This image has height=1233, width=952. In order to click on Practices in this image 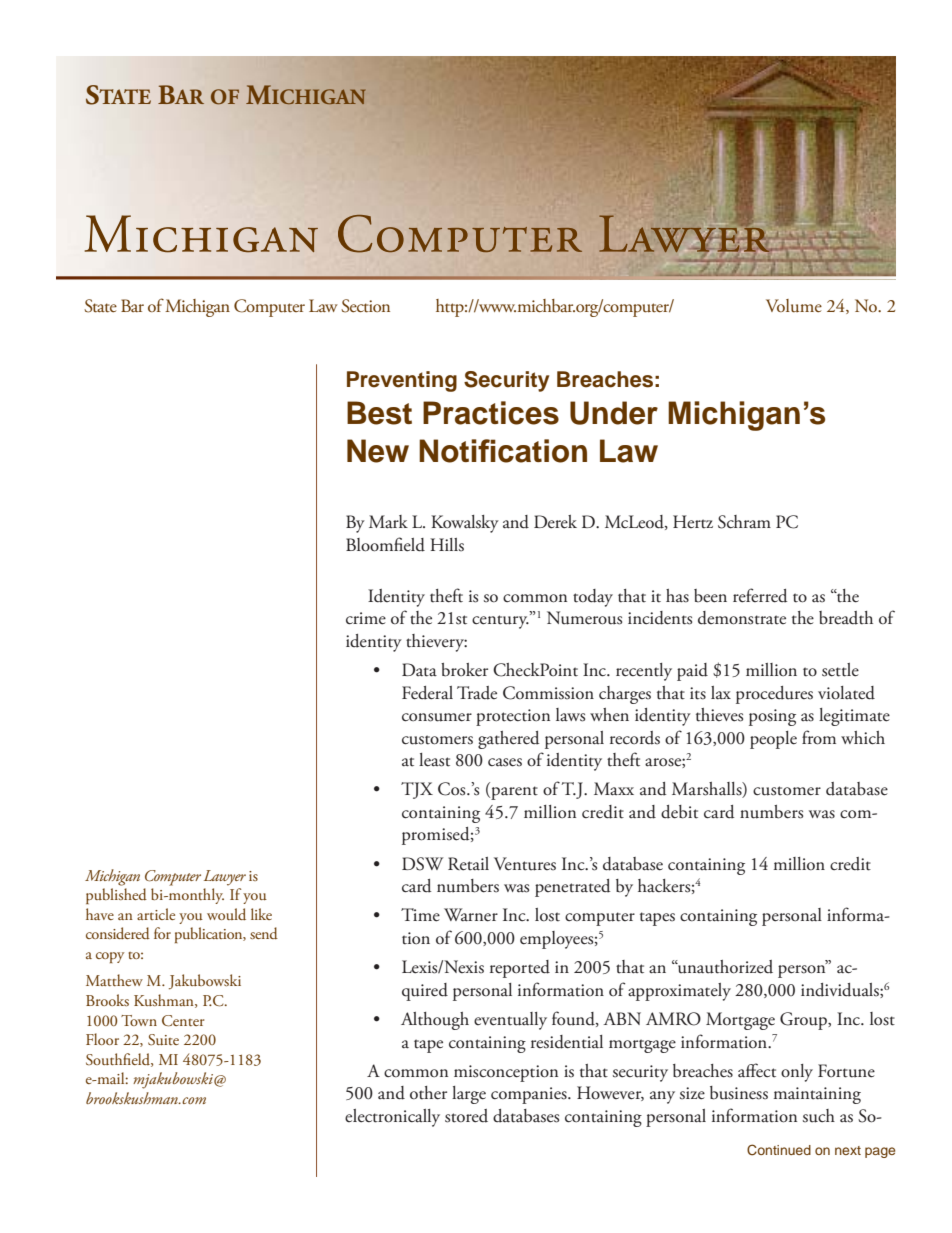, I will do `click(491, 413)`.
